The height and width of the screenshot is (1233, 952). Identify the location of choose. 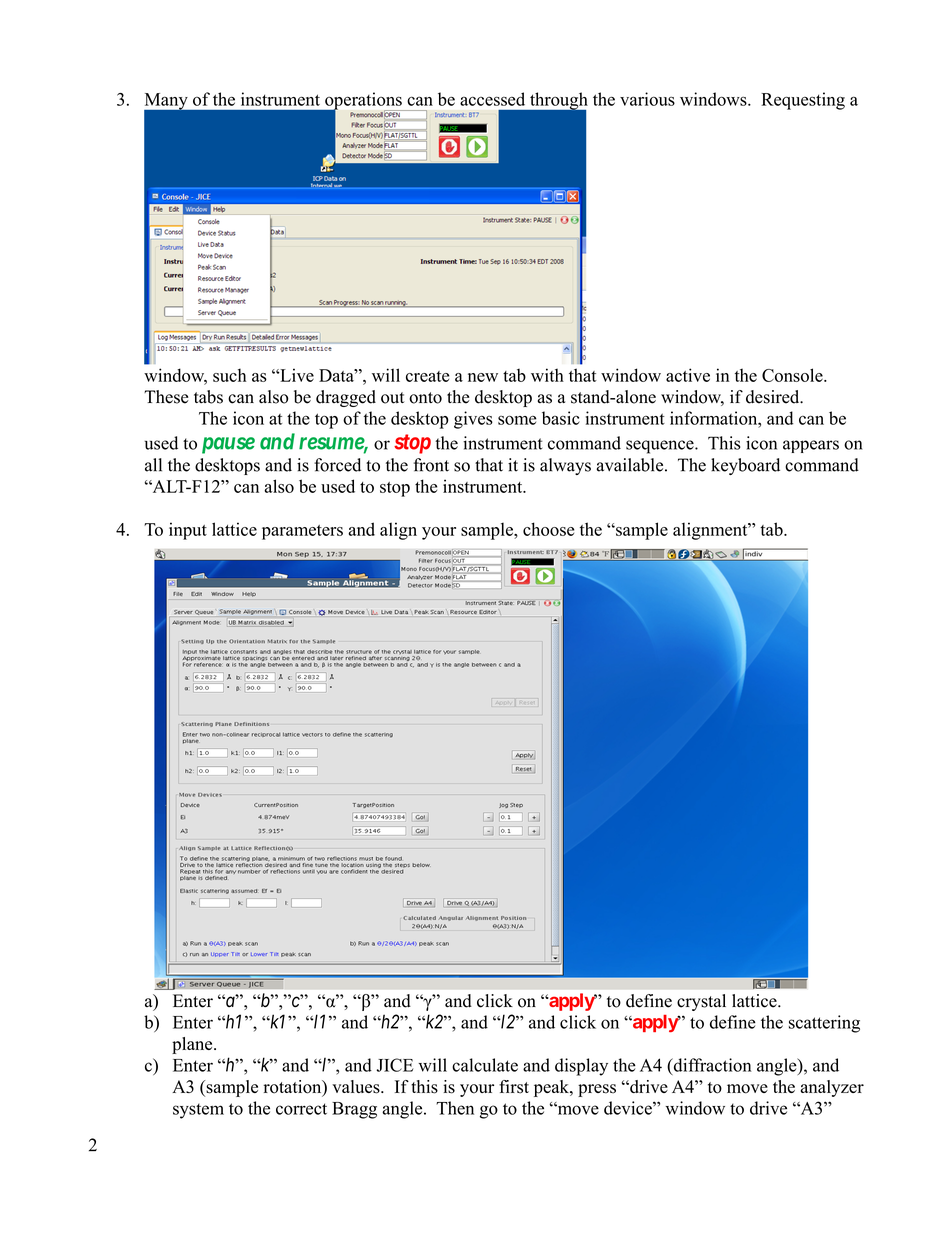
(548, 529).
